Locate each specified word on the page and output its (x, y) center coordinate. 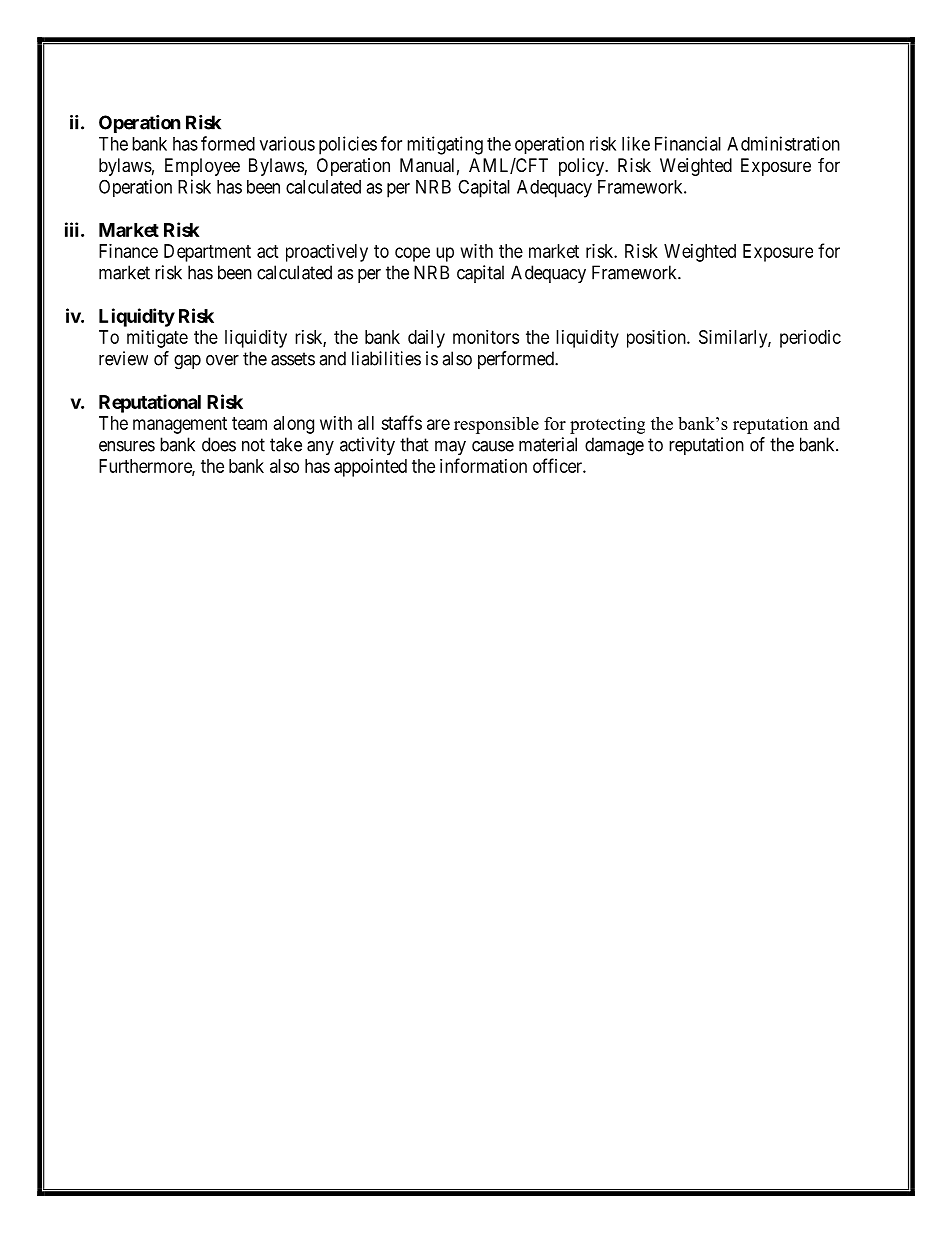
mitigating (445, 145)
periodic (810, 339)
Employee (202, 167)
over (222, 360)
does (219, 444)
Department (207, 253)
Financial (688, 143)
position (657, 339)
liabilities (386, 358)
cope (412, 254)
